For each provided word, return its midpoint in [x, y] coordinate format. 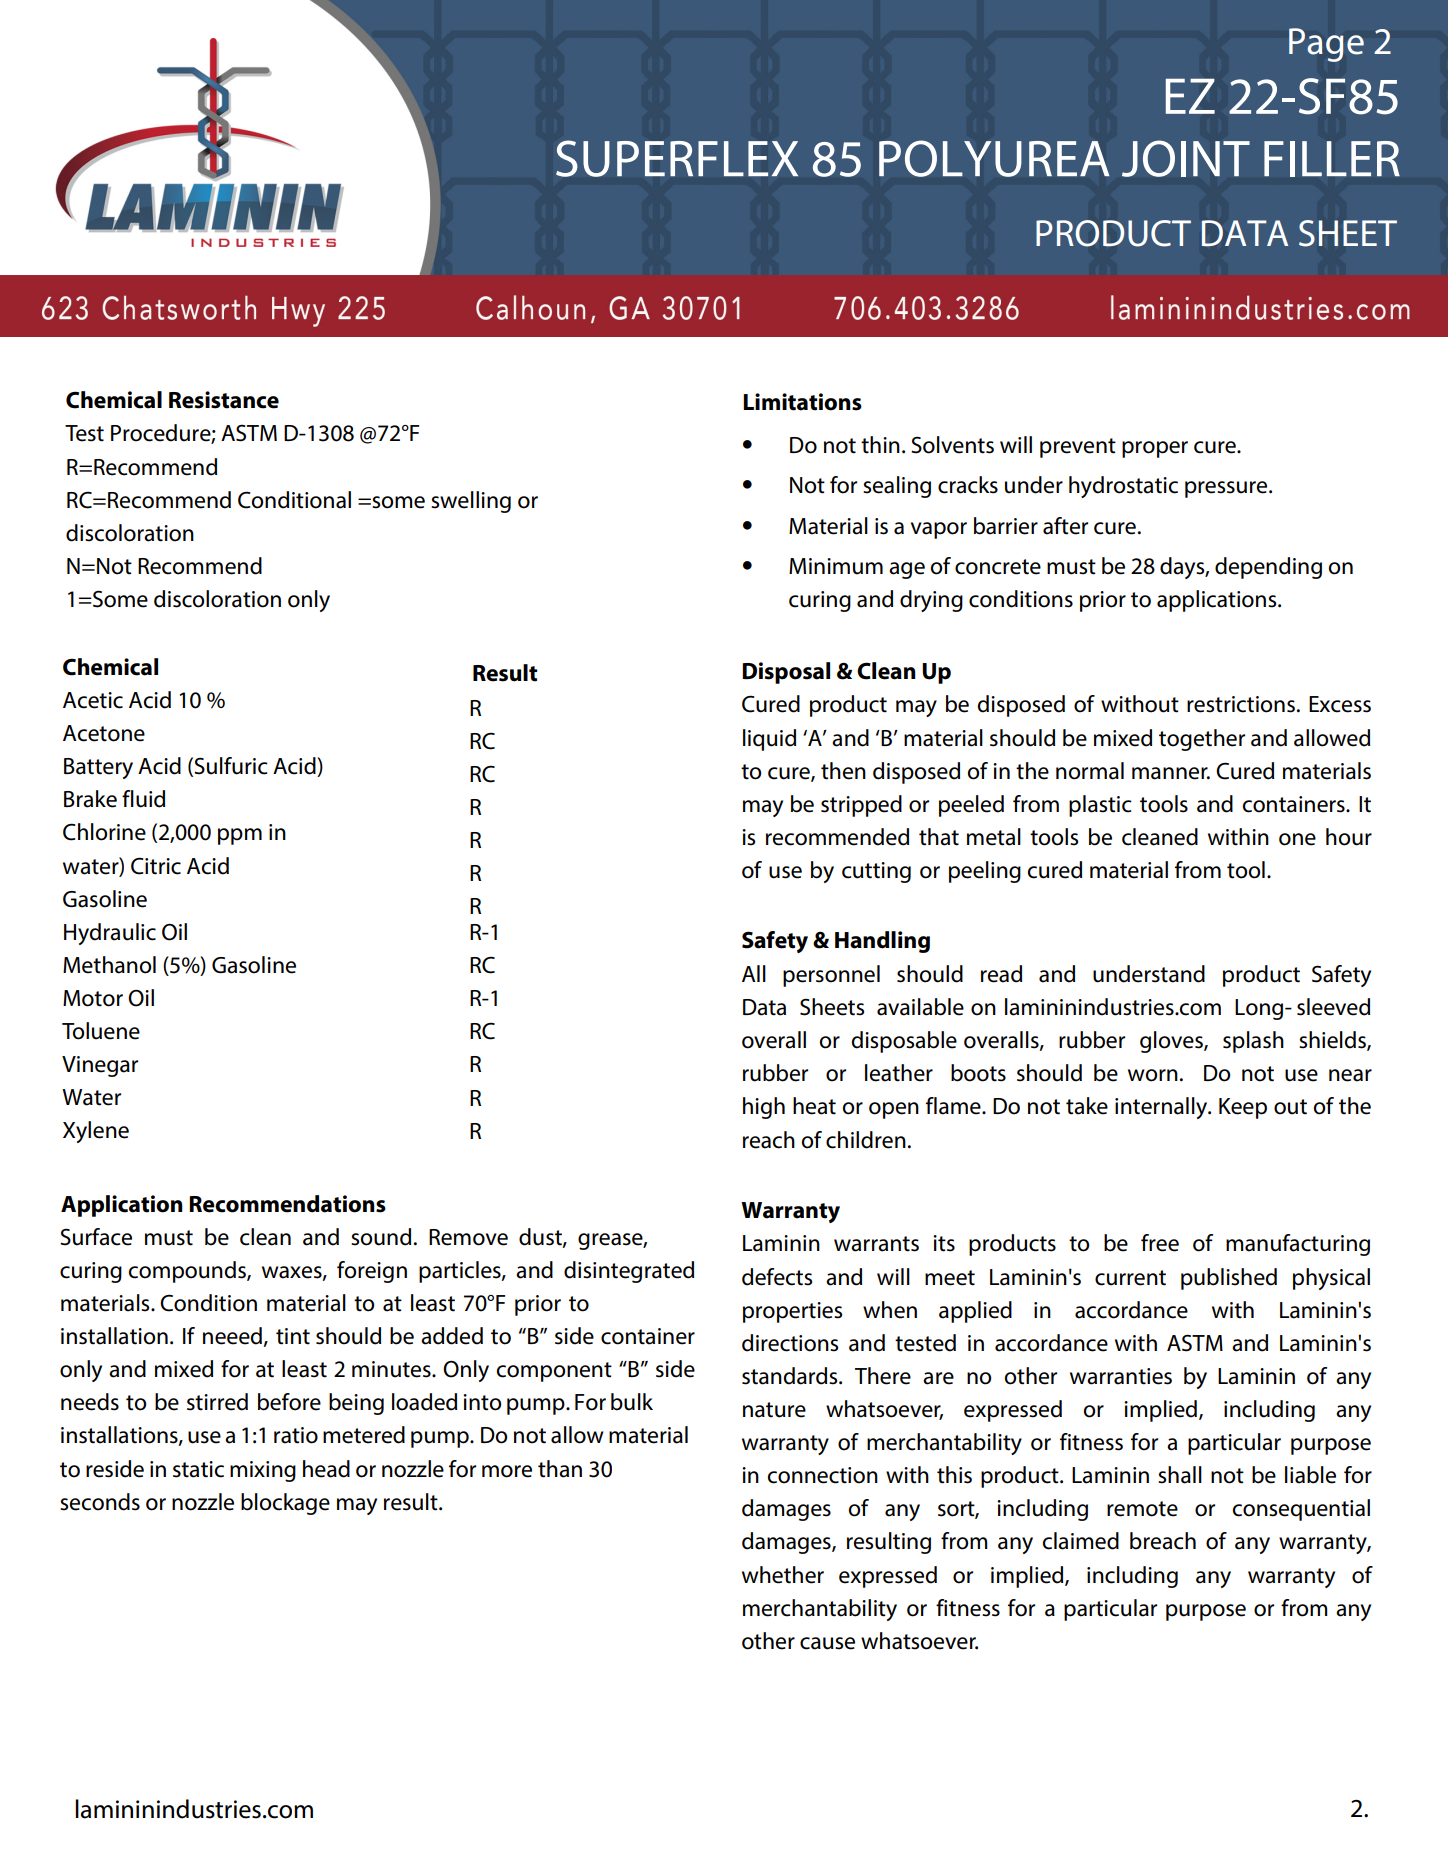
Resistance [224, 400]
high [764, 1108]
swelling [471, 502]
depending [1268, 568]
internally [1162, 1108]
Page [1326, 45]
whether [783, 1575]
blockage [285, 1504]
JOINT [1186, 158]
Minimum [836, 566]
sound [381, 1237]
